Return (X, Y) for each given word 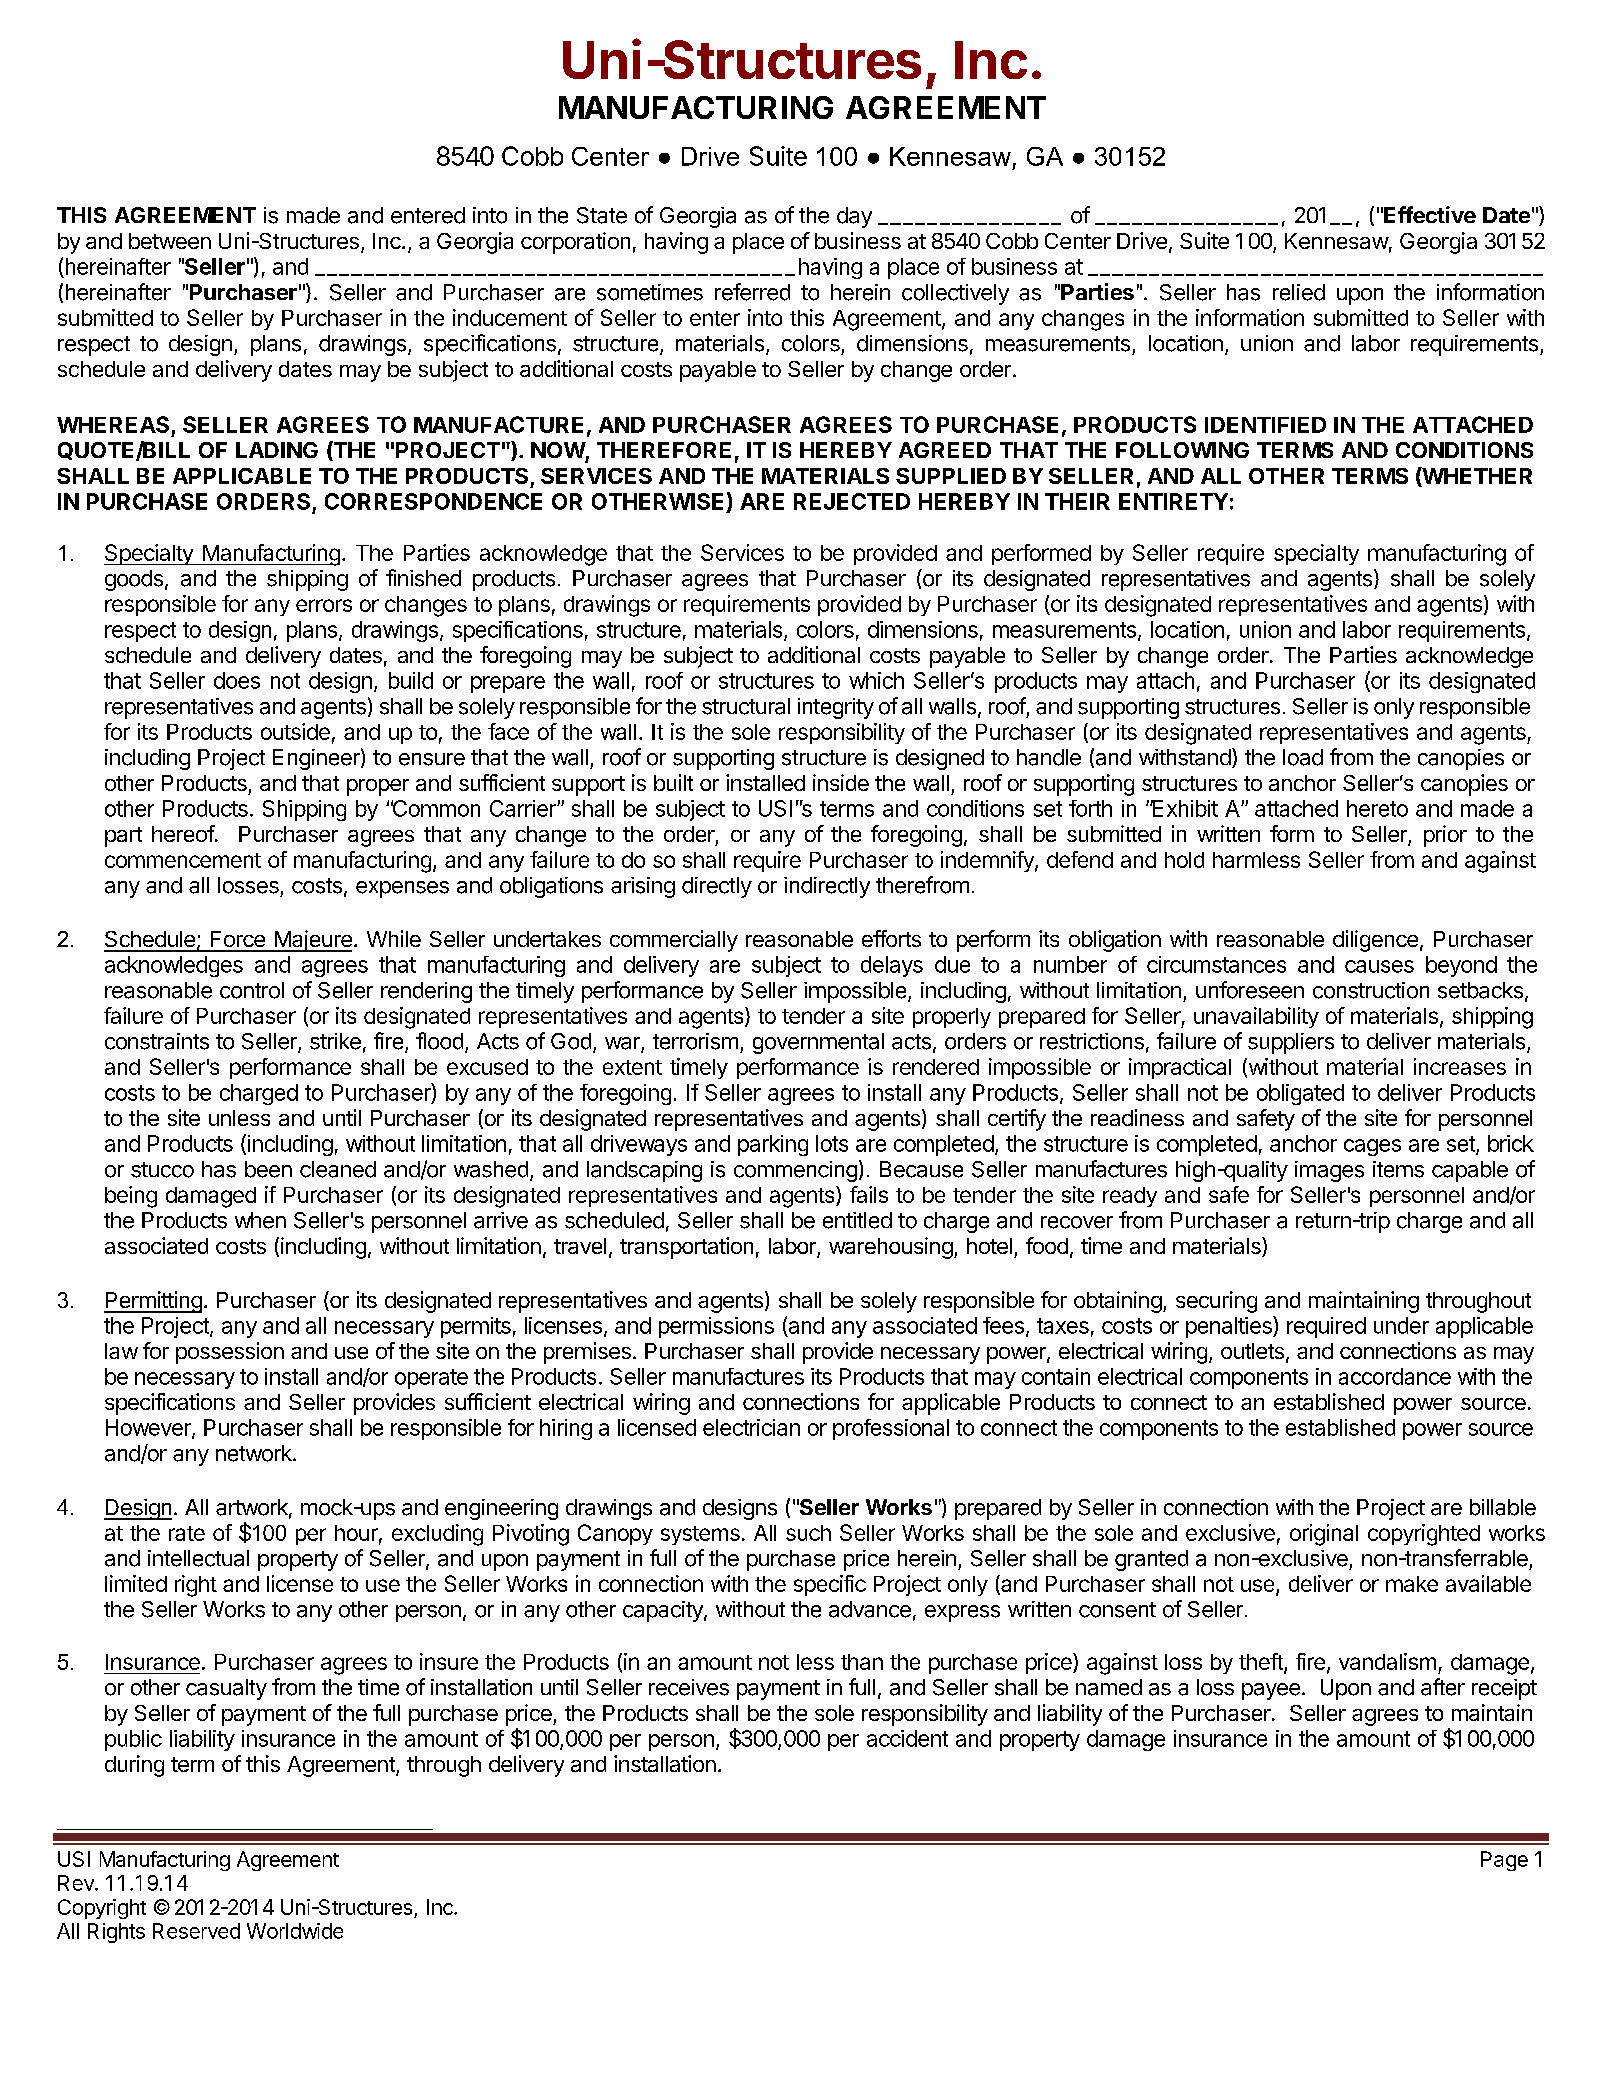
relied (1299, 292)
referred (752, 292)
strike (335, 1041)
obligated (1300, 1094)
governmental (818, 1043)
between (170, 241)
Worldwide (295, 1931)
